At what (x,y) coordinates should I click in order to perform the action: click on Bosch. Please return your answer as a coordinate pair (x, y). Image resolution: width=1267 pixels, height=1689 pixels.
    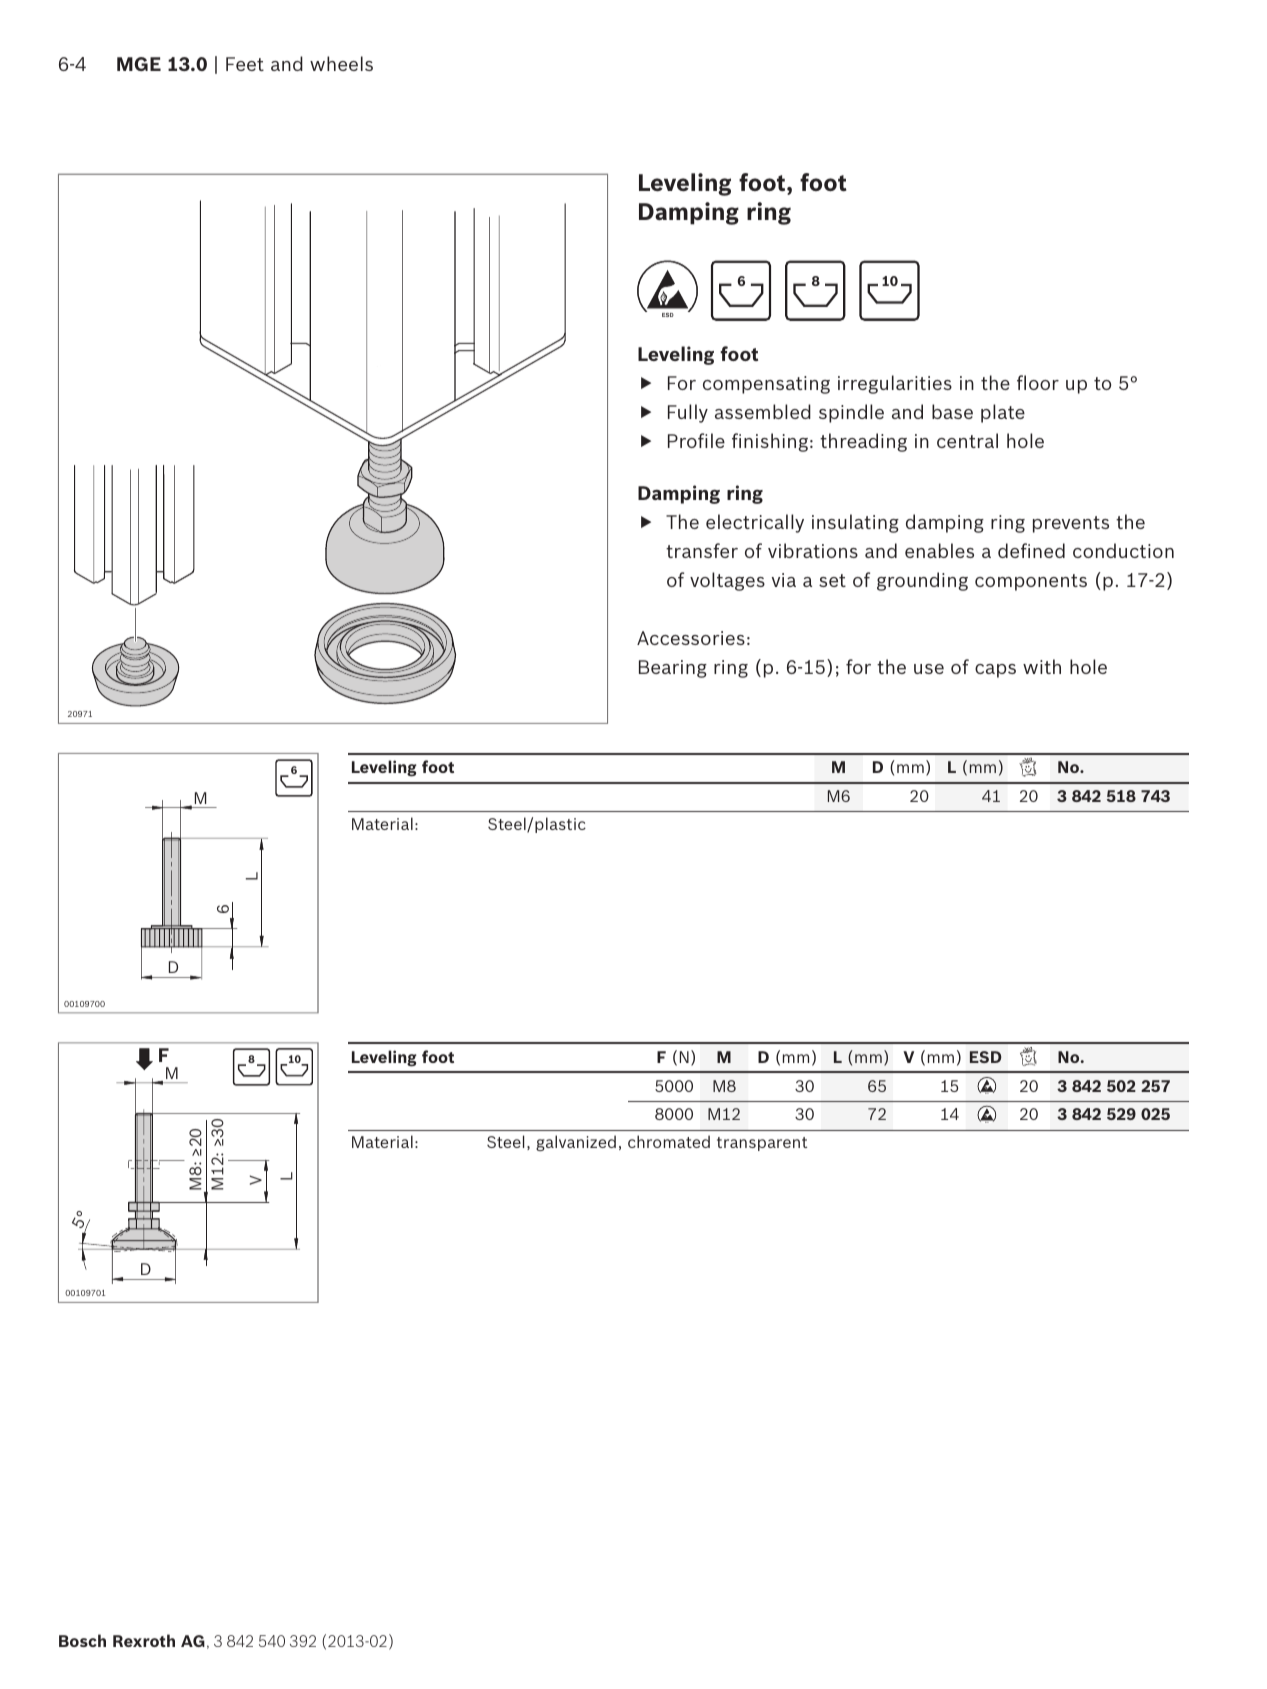
    Looking at the image, I should click on (82, 1640).
